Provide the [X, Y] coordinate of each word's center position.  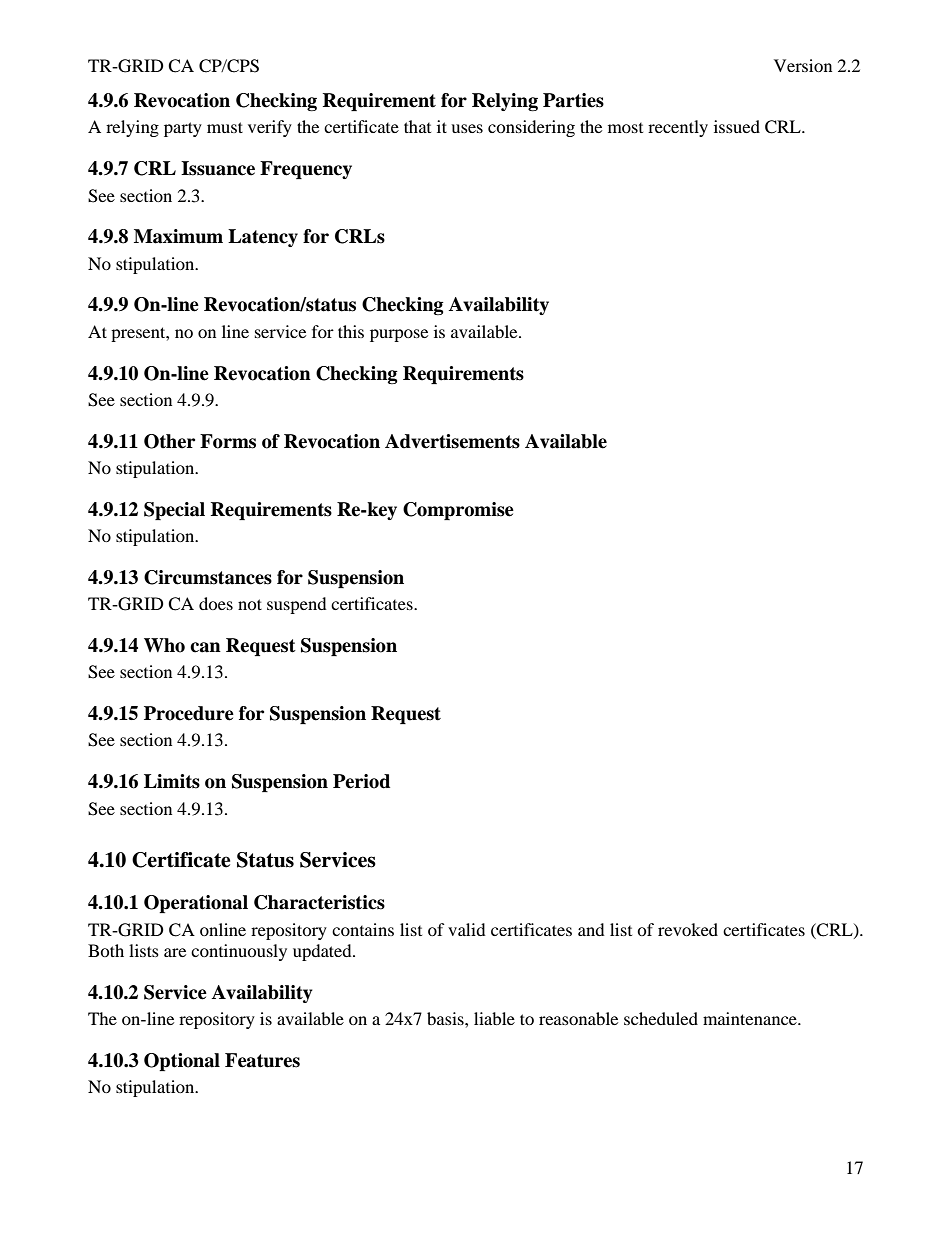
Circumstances [208, 577]
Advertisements [452, 441]
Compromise [458, 511]
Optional [182, 1062]
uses [467, 128]
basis [446, 1018]
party [183, 129]
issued [737, 126]
